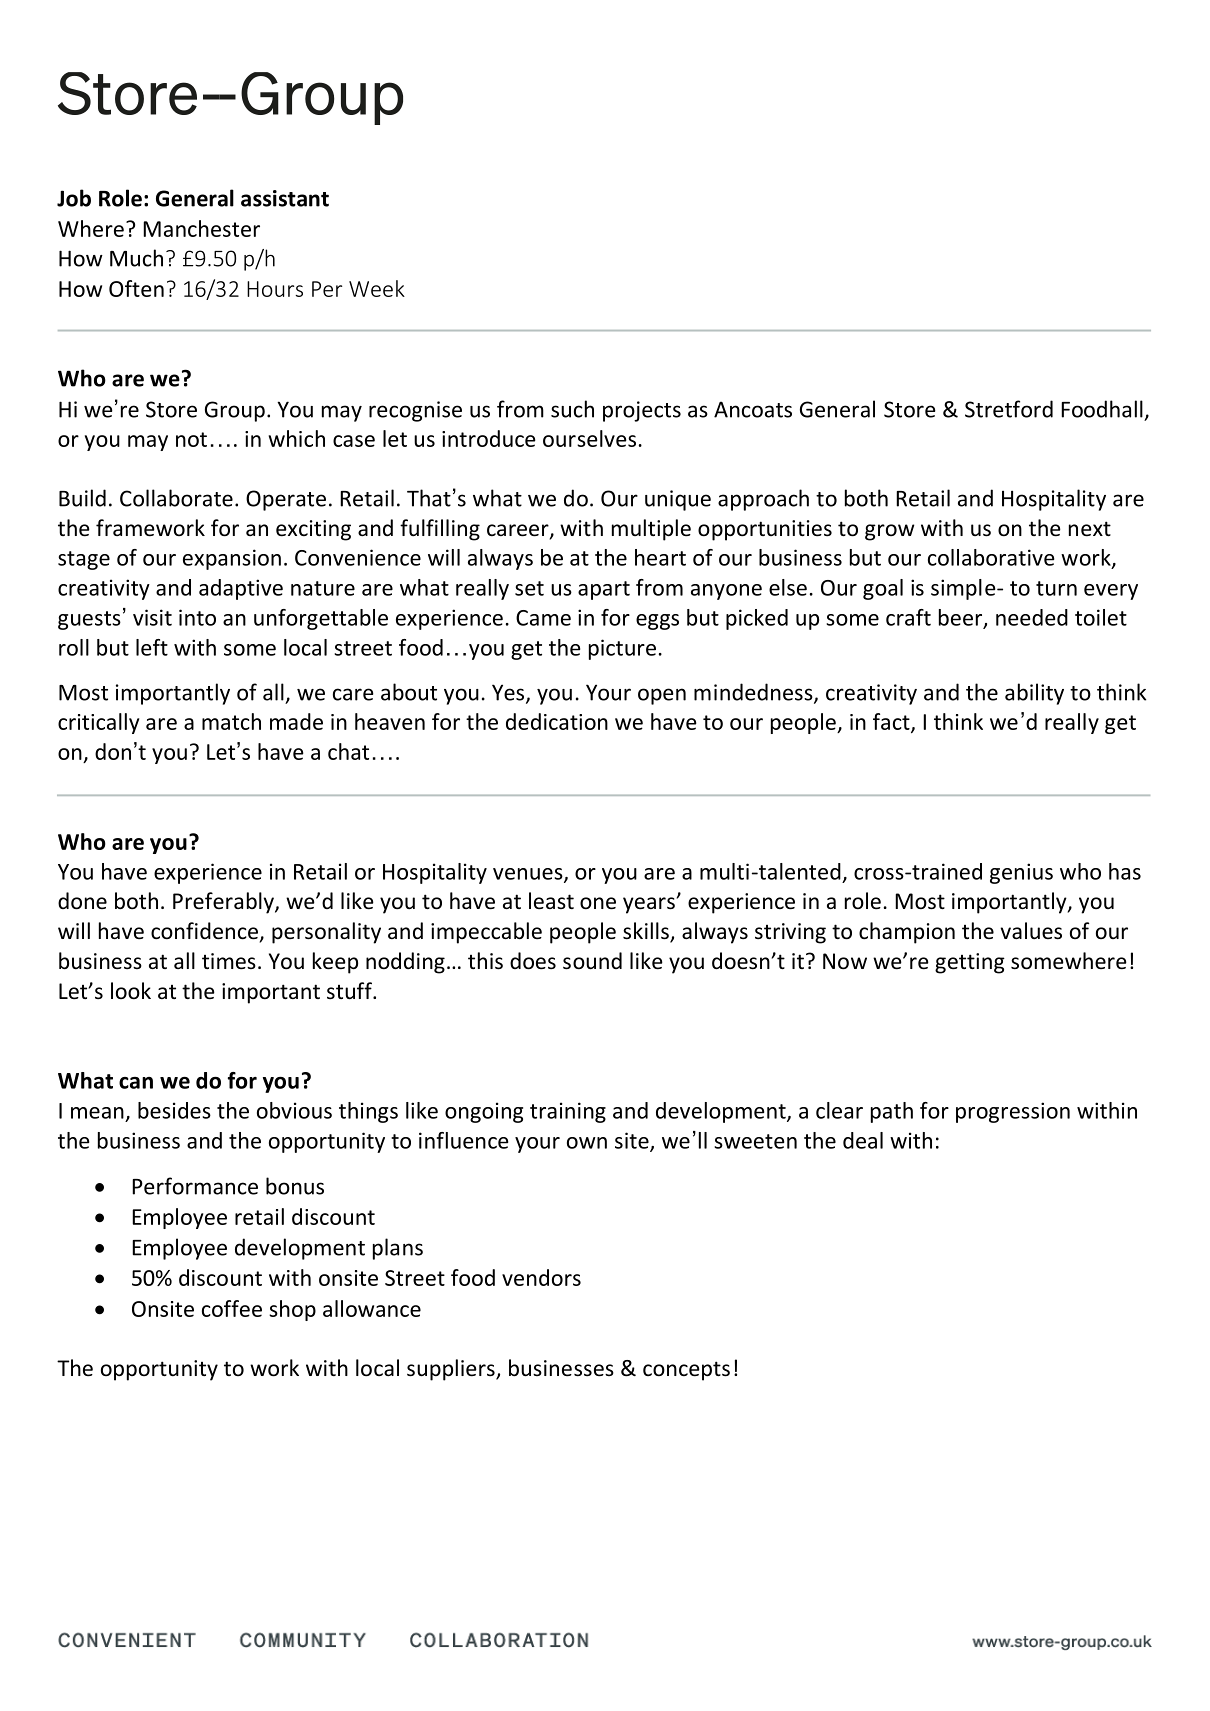  What do you see at coordinates (686, 1371) in the page?
I see `concepts` at bounding box center [686, 1371].
